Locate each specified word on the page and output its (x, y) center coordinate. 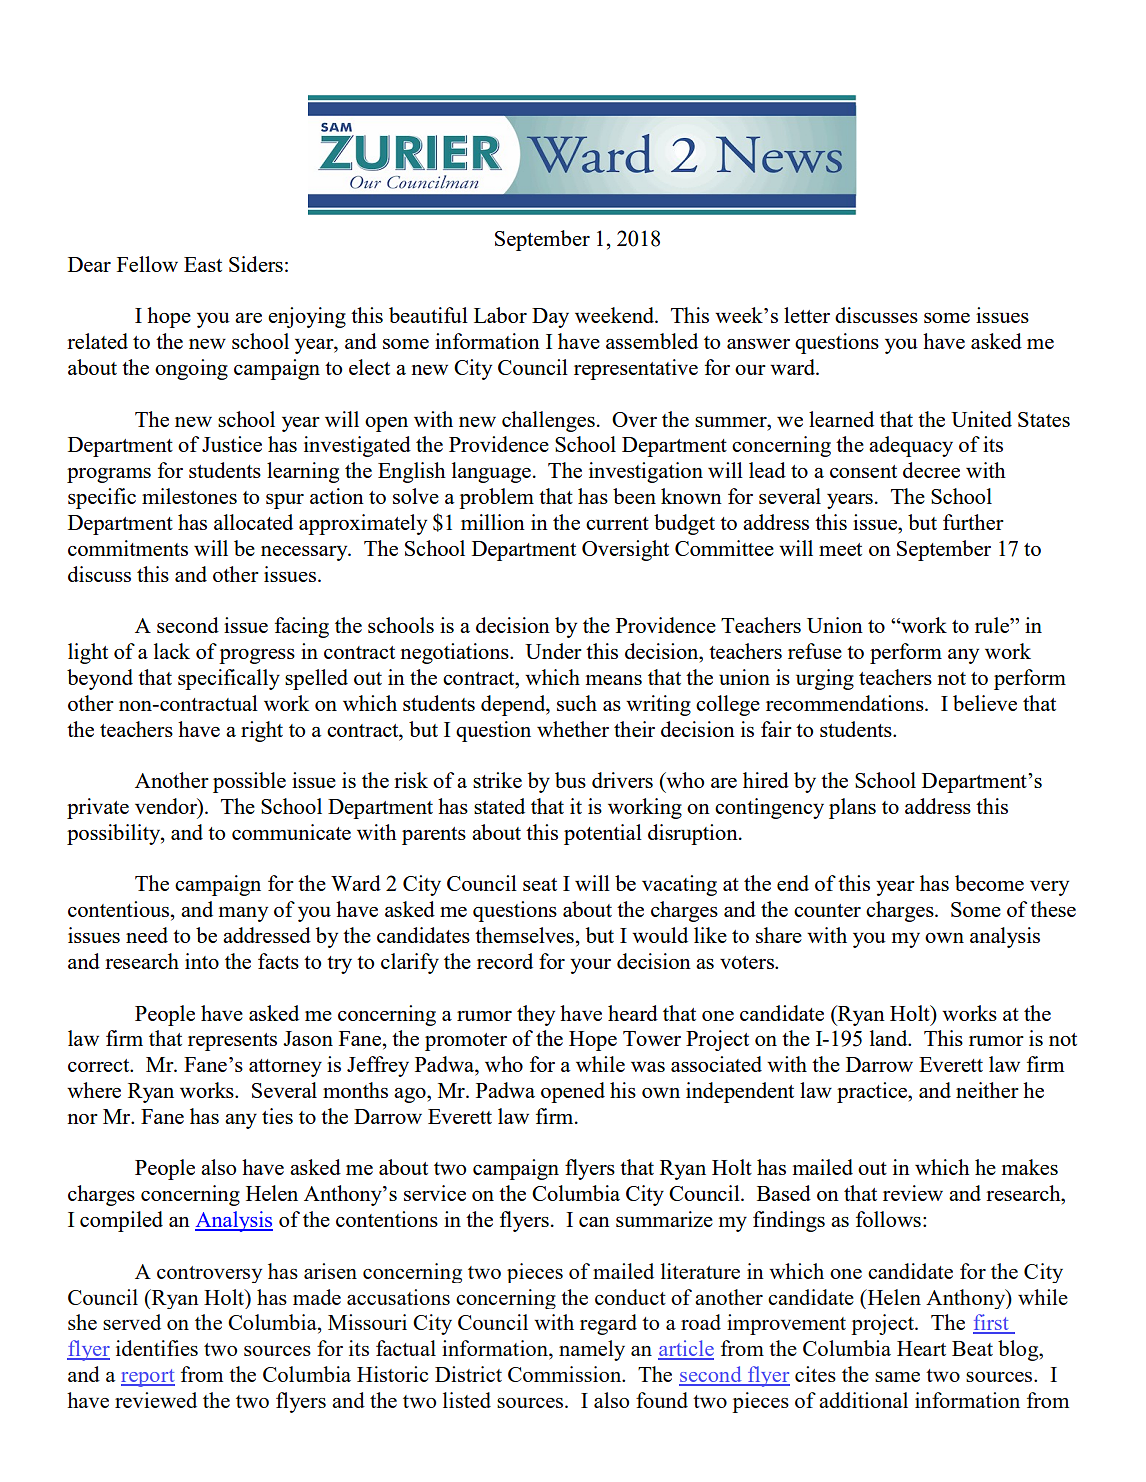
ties (277, 1116)
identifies (157, 1348)
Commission (566, 1374)
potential (603, 834)
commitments (128, 548)
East (203, 264)
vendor (167, 806)
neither (987, 1090)
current (617, 523)
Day (550, 318)
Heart (921, 1348)
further (973, 522)
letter (807, 315)
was (648, 1067)
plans (852, 808)
